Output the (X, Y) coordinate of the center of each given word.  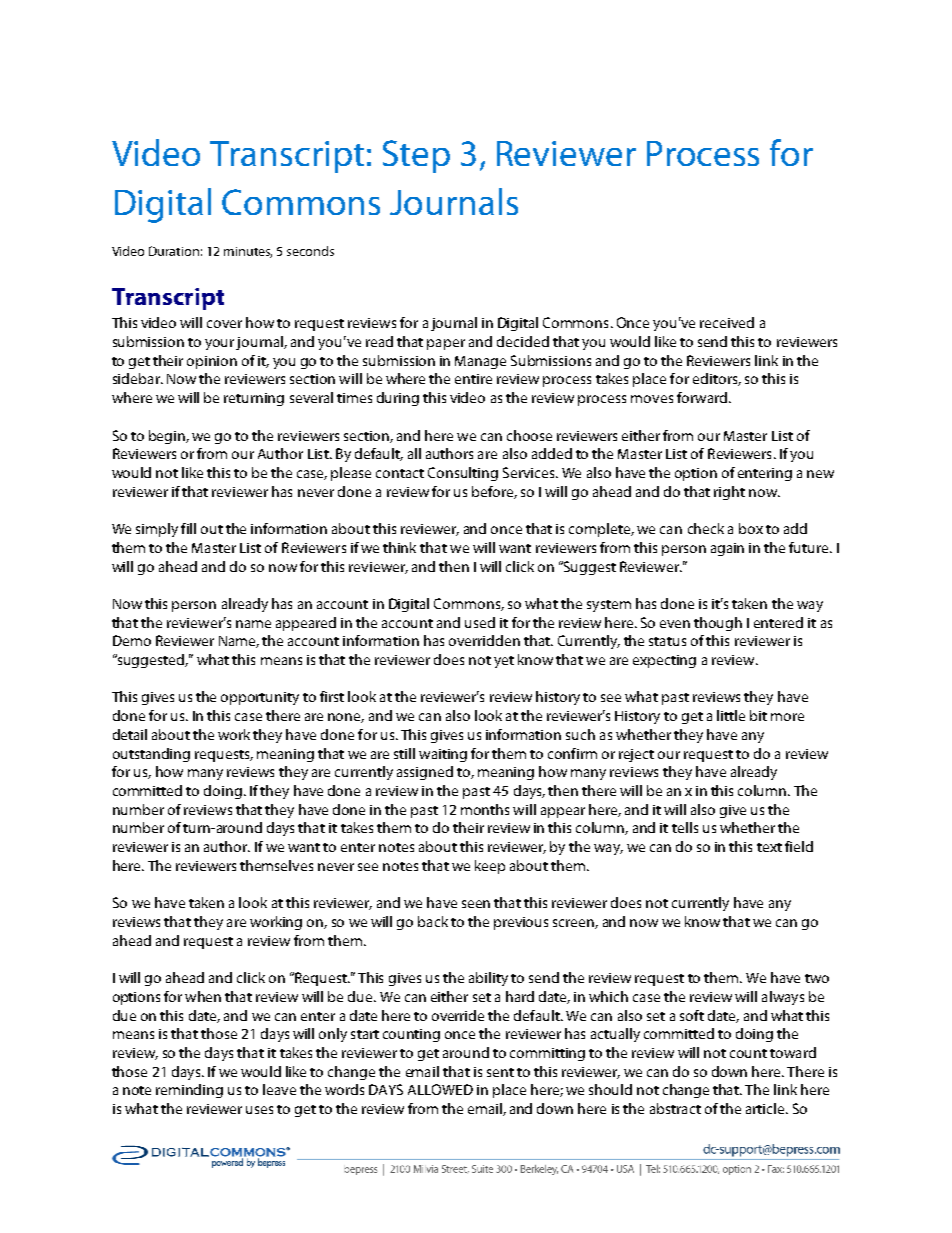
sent (500, 1072)
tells (685, 827)
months (485, 809)
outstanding (151, 755)
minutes (248, 252)
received (727, 322)
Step (416, 156)
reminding (189, 1091)
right (729, 493)
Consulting (463, 474)
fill (188, 528)
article (766, 1108)
